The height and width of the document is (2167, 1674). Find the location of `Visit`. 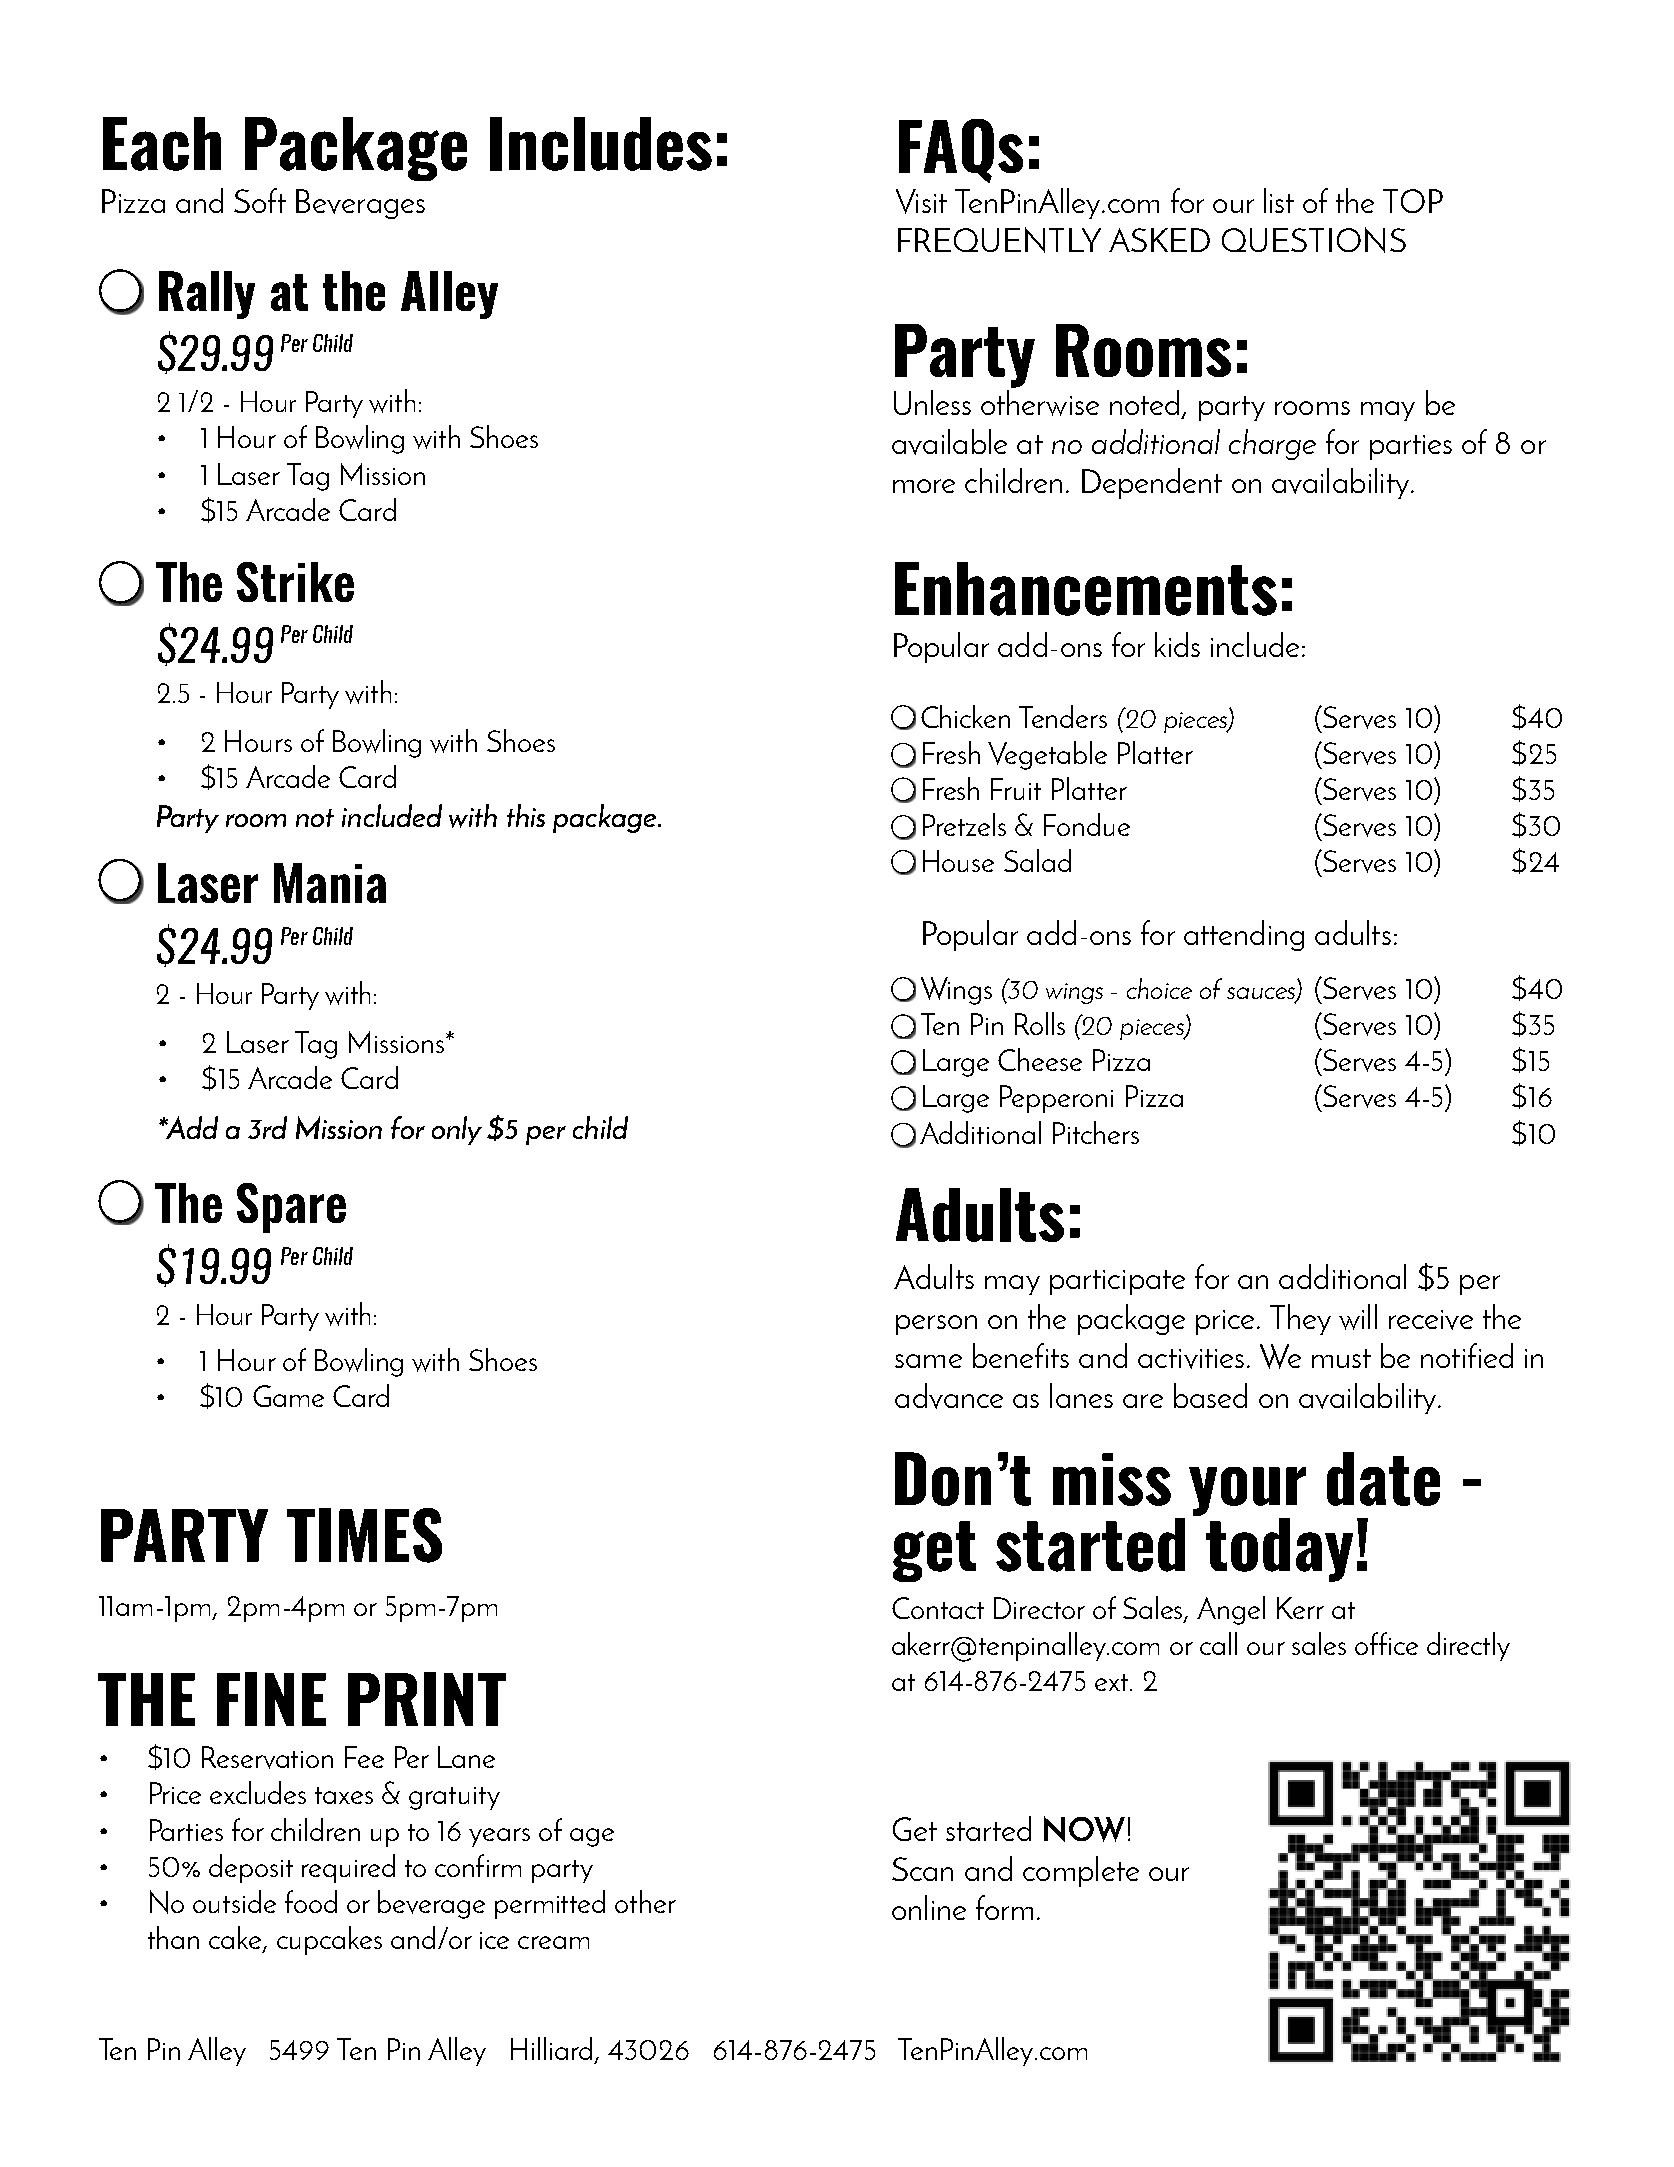

Visit is located at coordinates (921, 201).
